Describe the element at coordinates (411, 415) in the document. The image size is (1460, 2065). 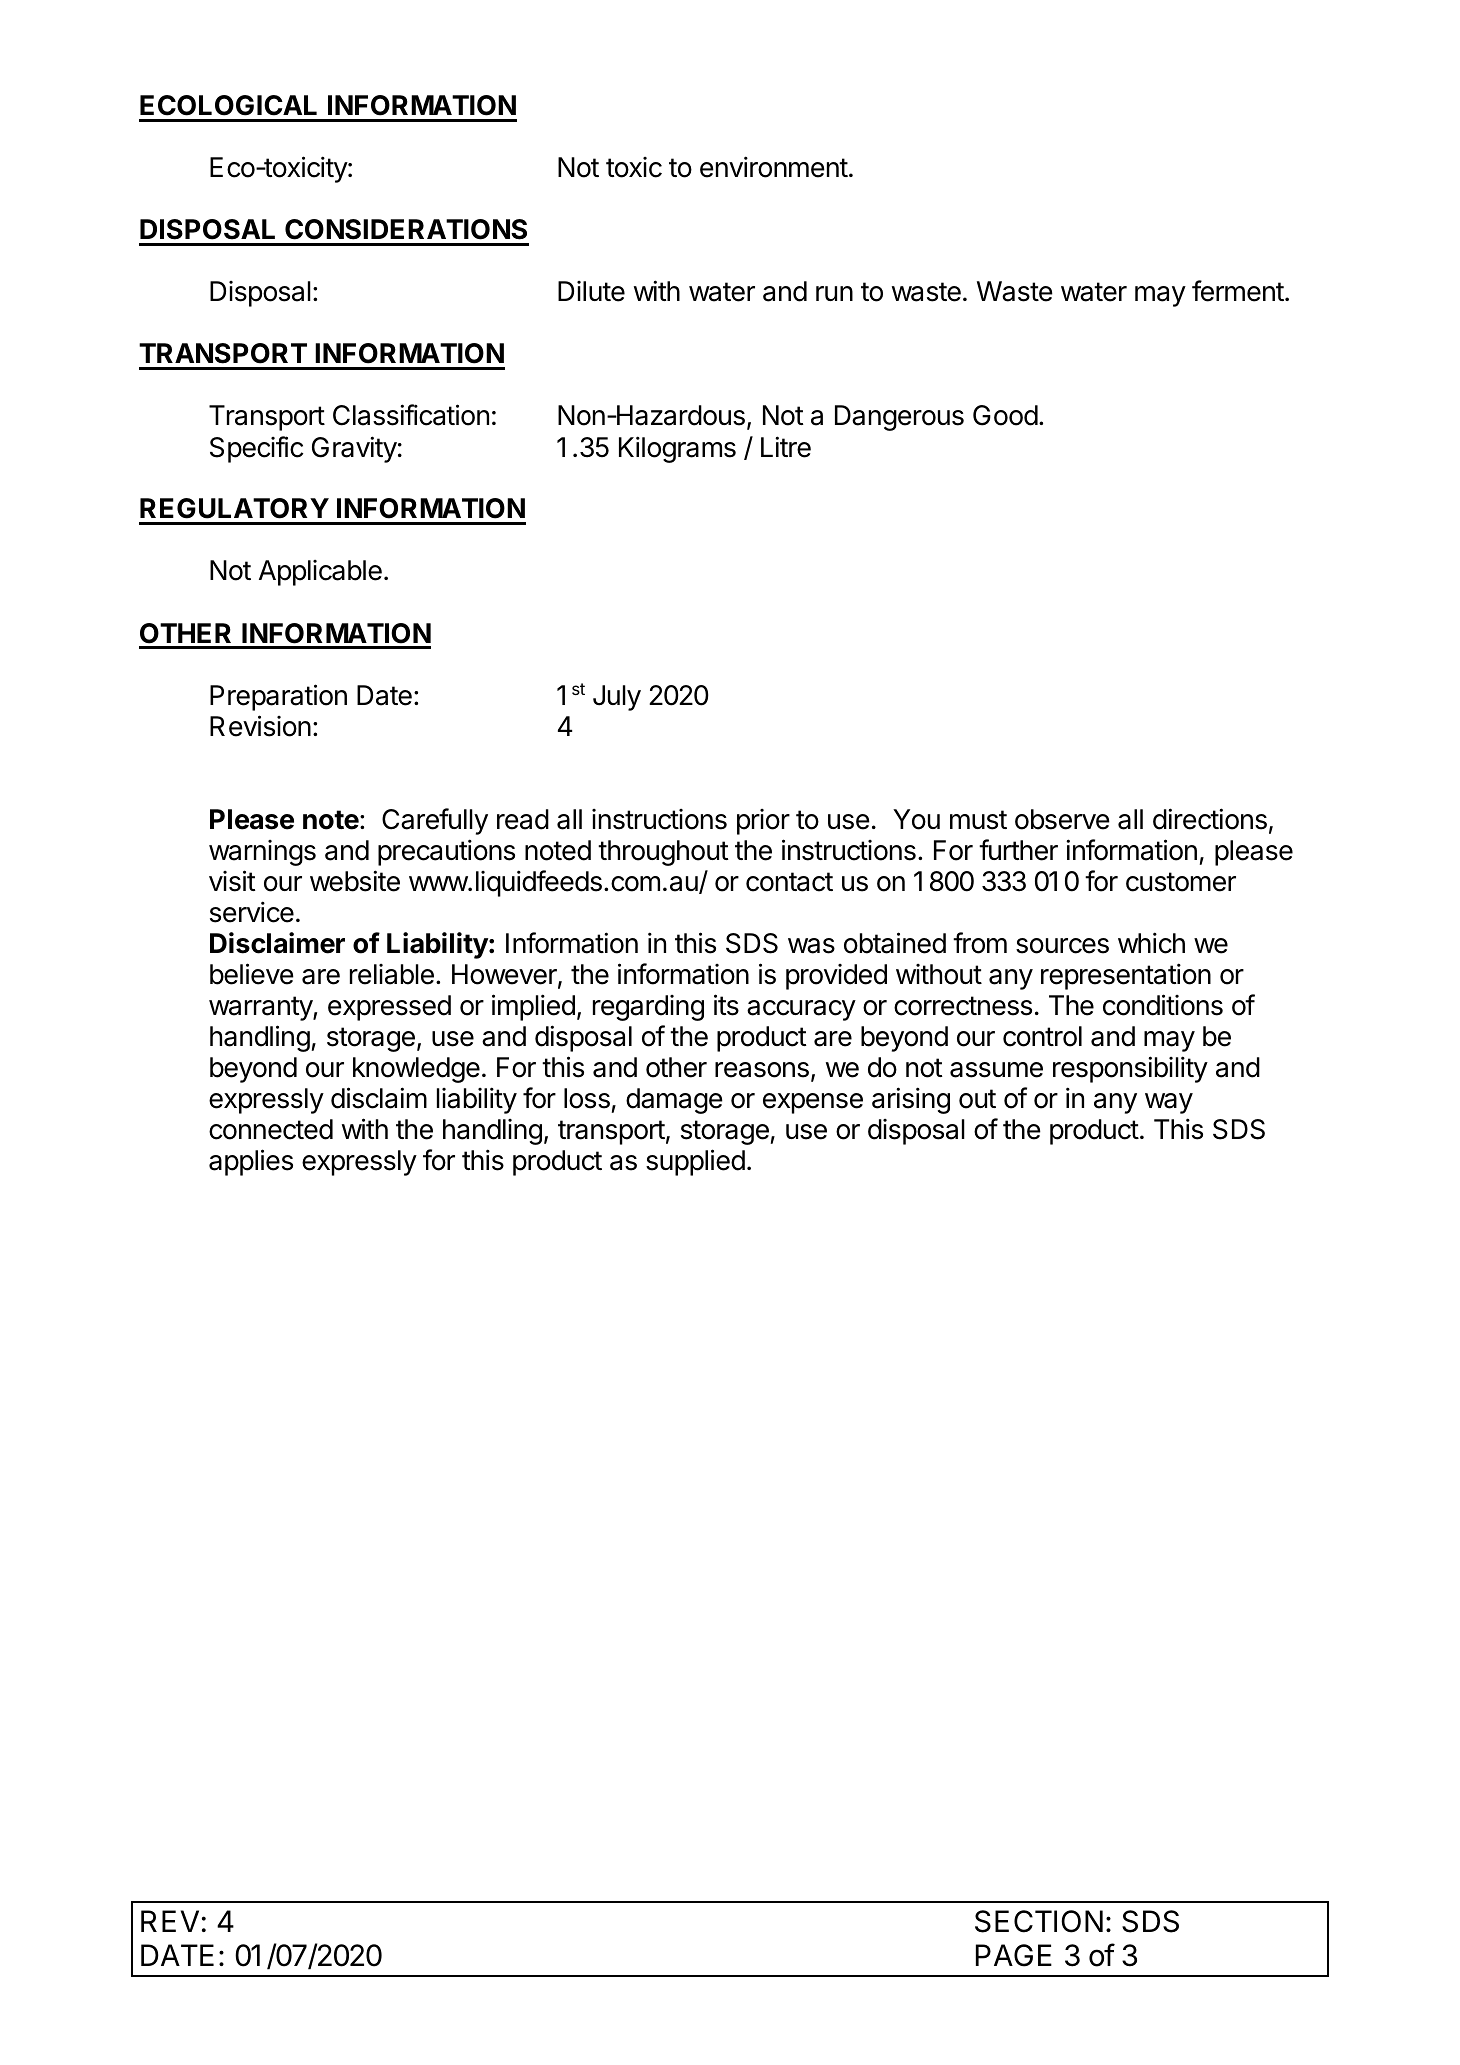
I see `Classification` at that location.
